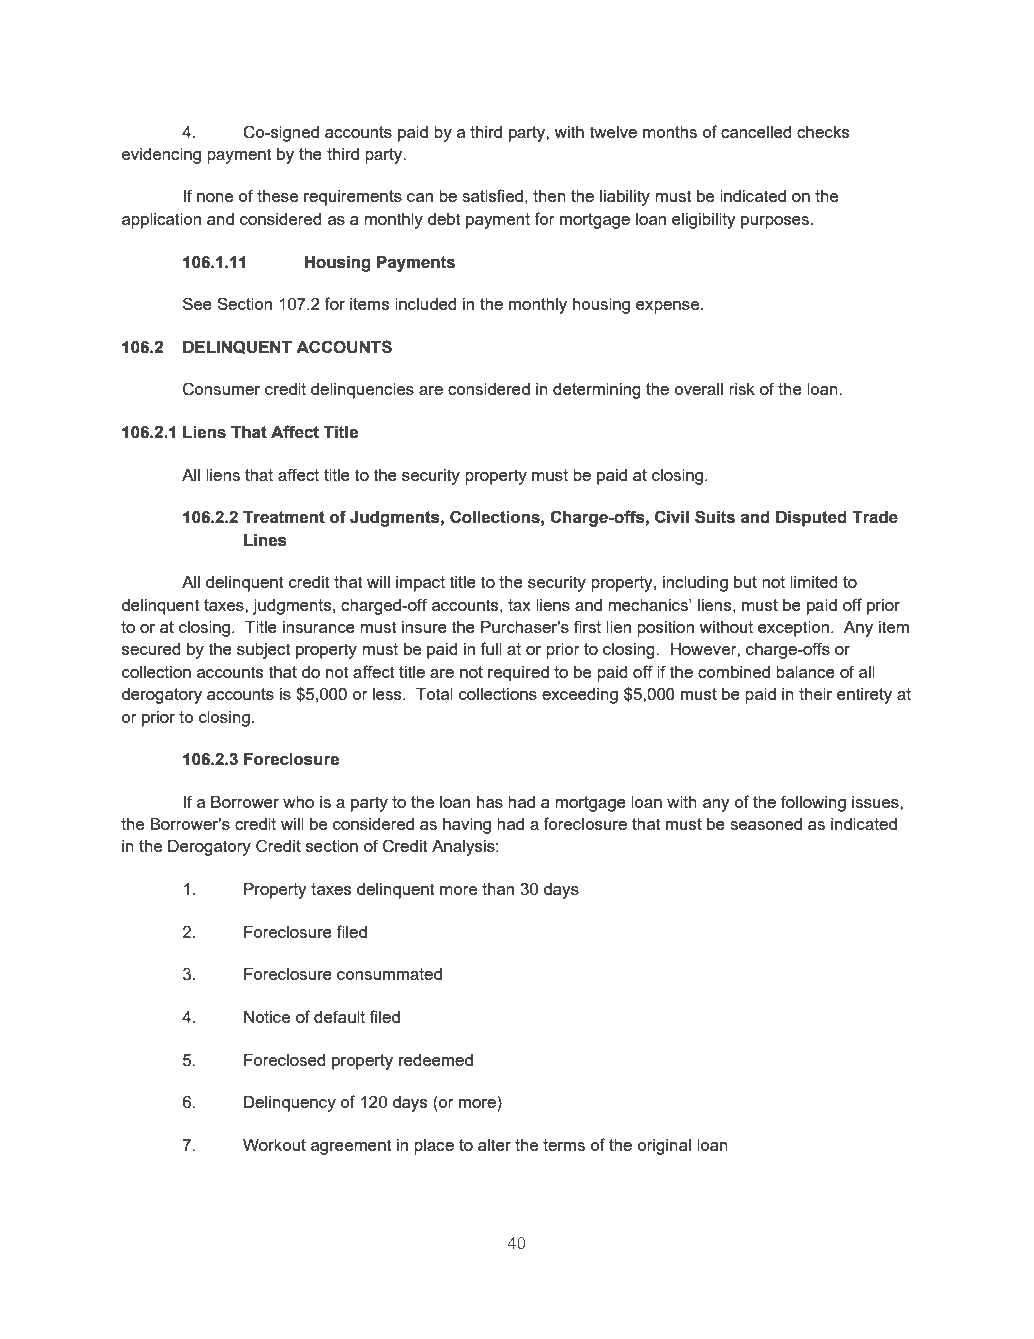 The height and width of the image is (1339, 1034). I want to click on seasoned, so click(766, 824).
